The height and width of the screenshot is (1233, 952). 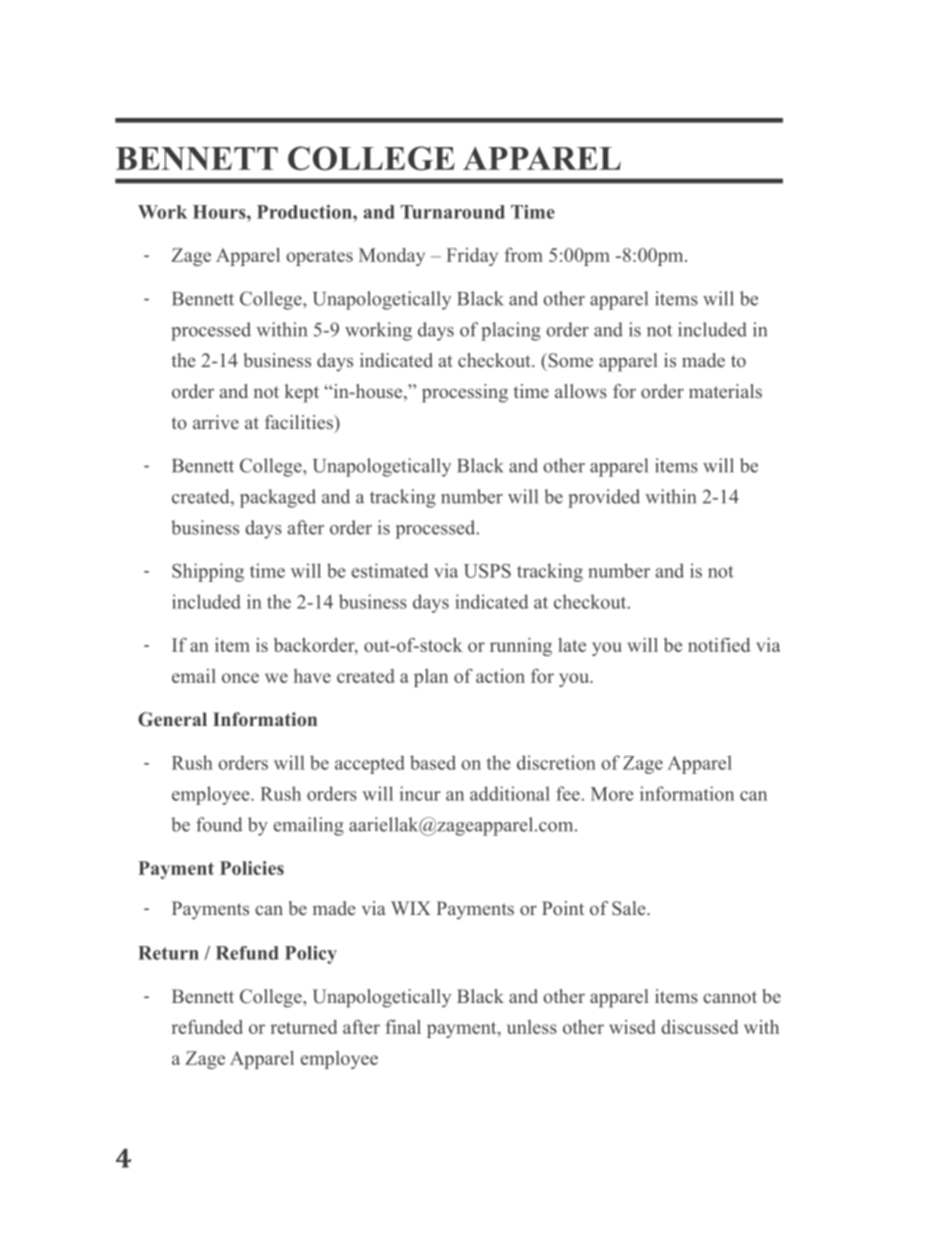 What do you see at coordinates (433, 762) in the screenshot?
I see `based` at bounding box center [433, 762].
